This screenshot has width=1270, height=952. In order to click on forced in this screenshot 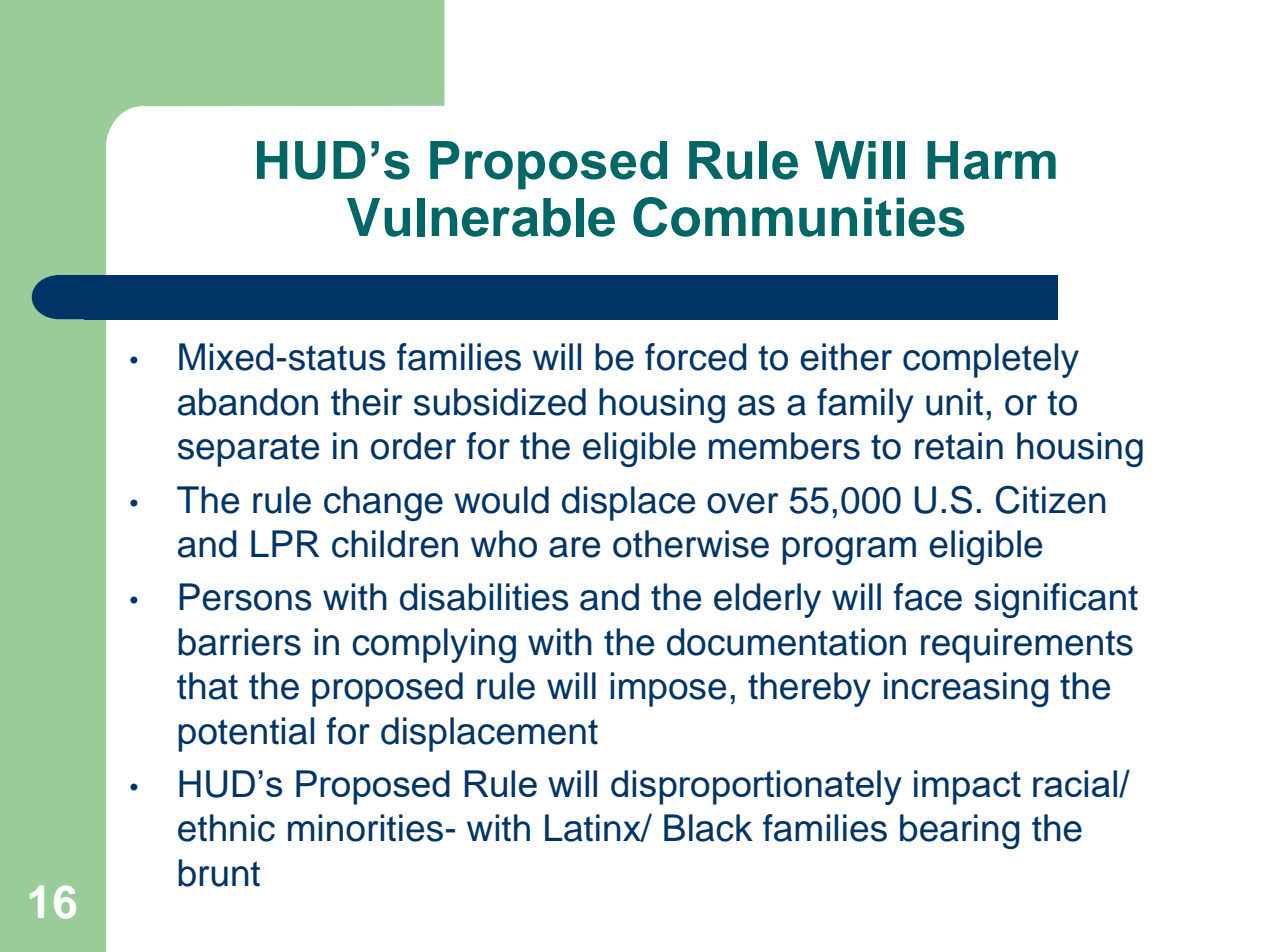, I will do `click(696, 357)`.
